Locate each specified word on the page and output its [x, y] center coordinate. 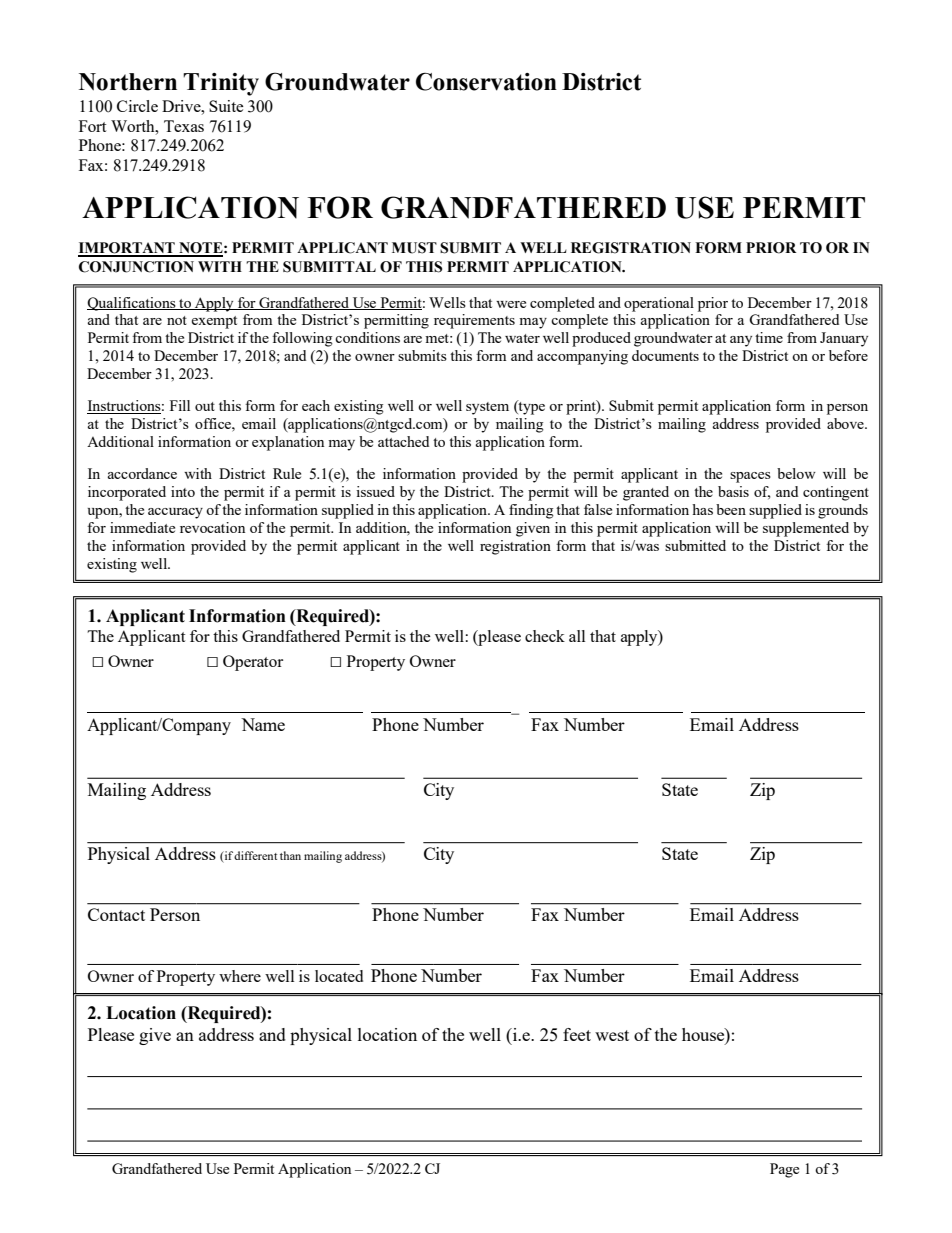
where [240, 976]
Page [784, 1170]
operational [659, 304]
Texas [184, 126]
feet [577, 1034]
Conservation [486, 82]
